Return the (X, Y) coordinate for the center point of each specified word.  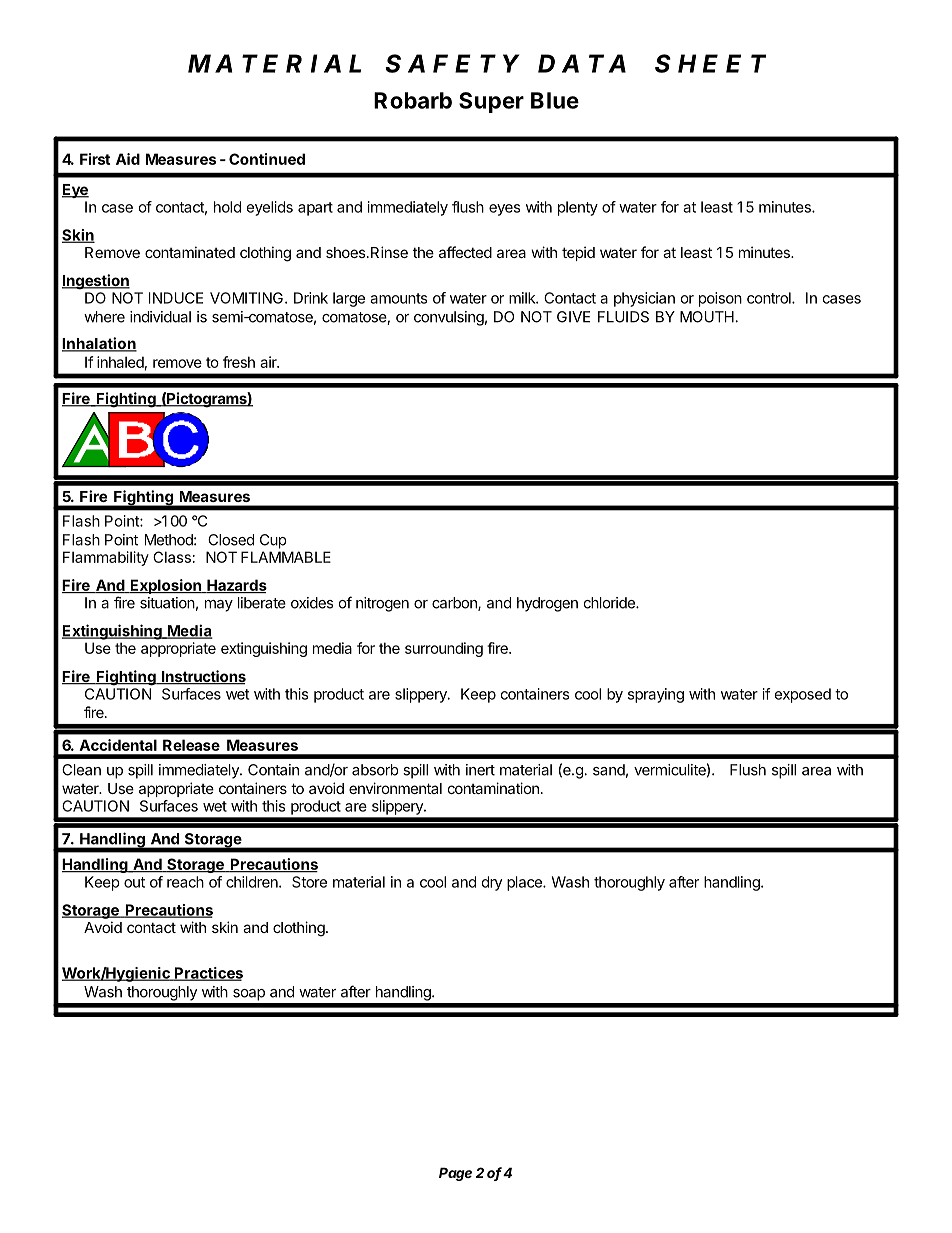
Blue (555, 100)
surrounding (444, 649)
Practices (208, 974)
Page (455, 1174)
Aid (128, 159)
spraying (656, 695)
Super (491, 102)
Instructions (203, 677)
